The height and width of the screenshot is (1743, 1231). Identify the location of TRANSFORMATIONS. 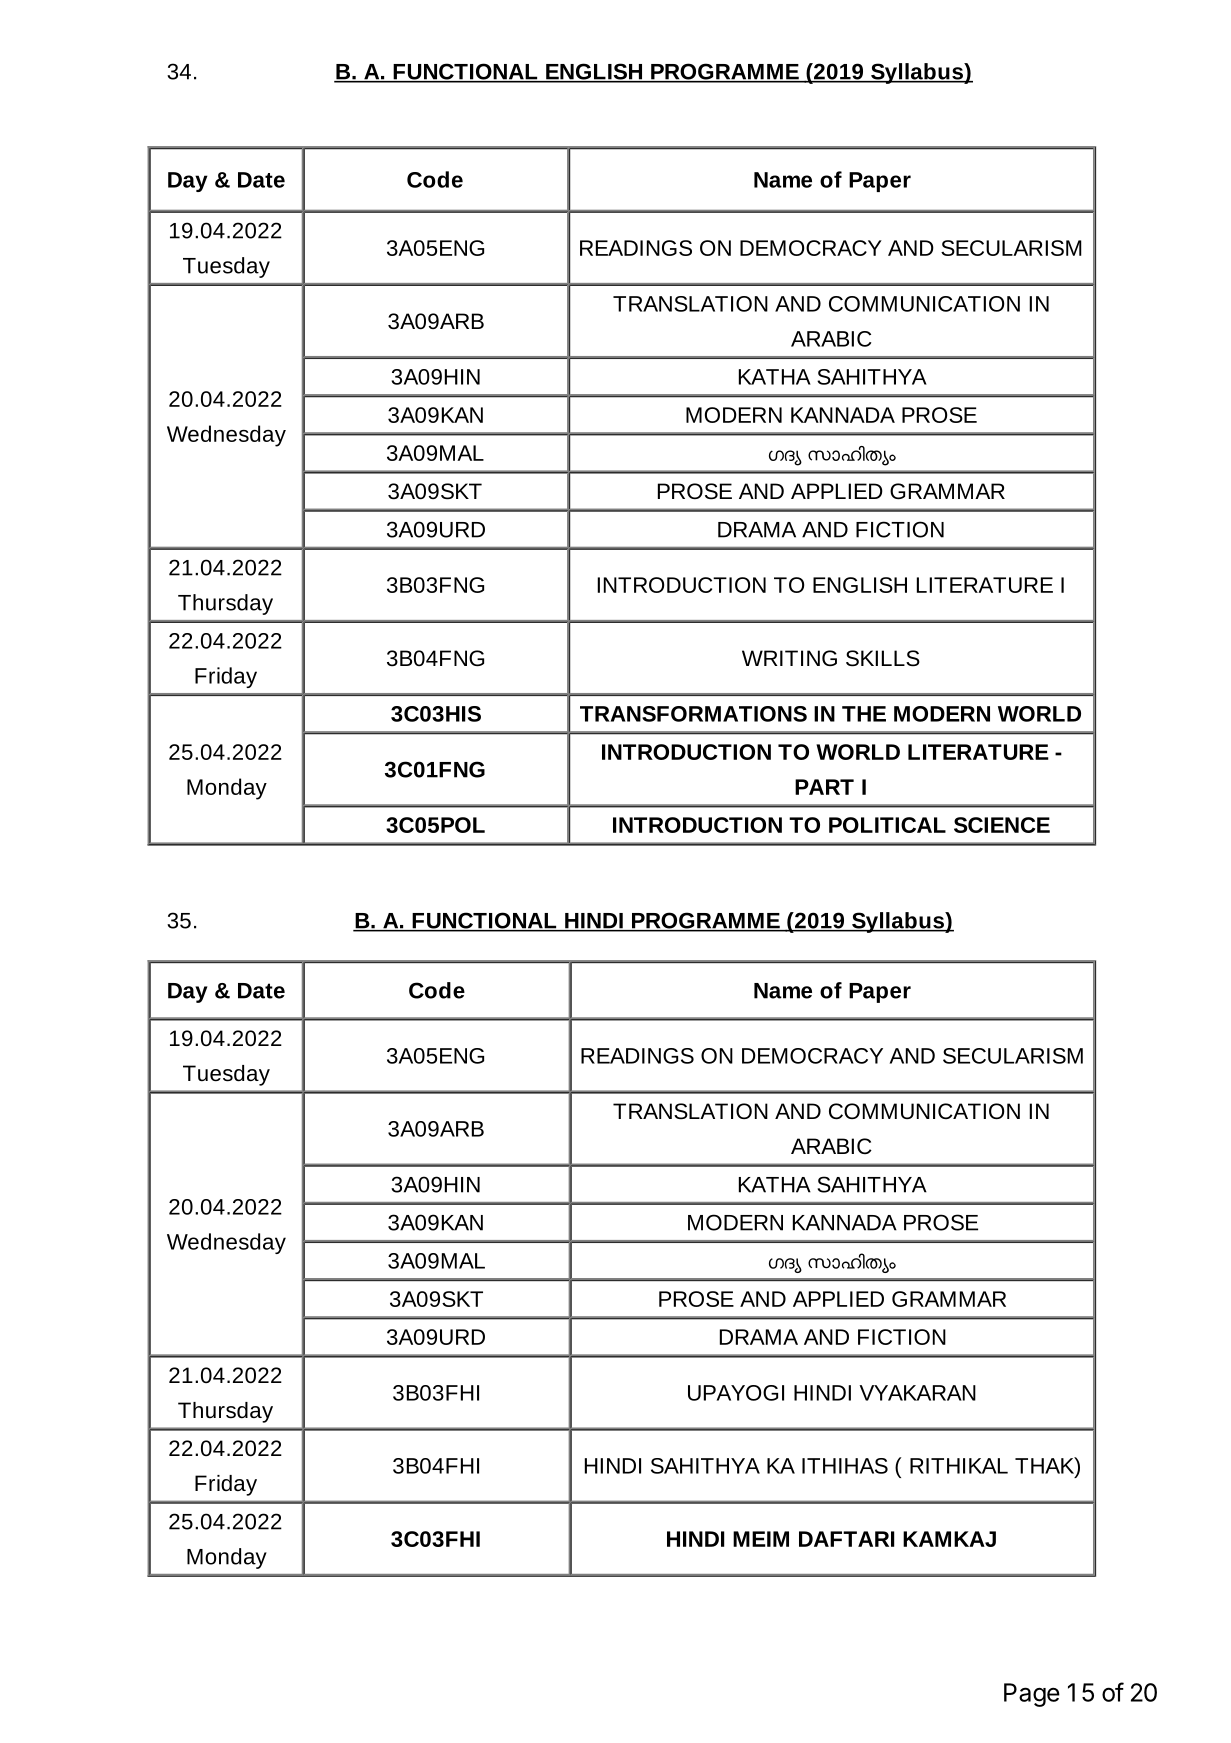
(693, 714).
